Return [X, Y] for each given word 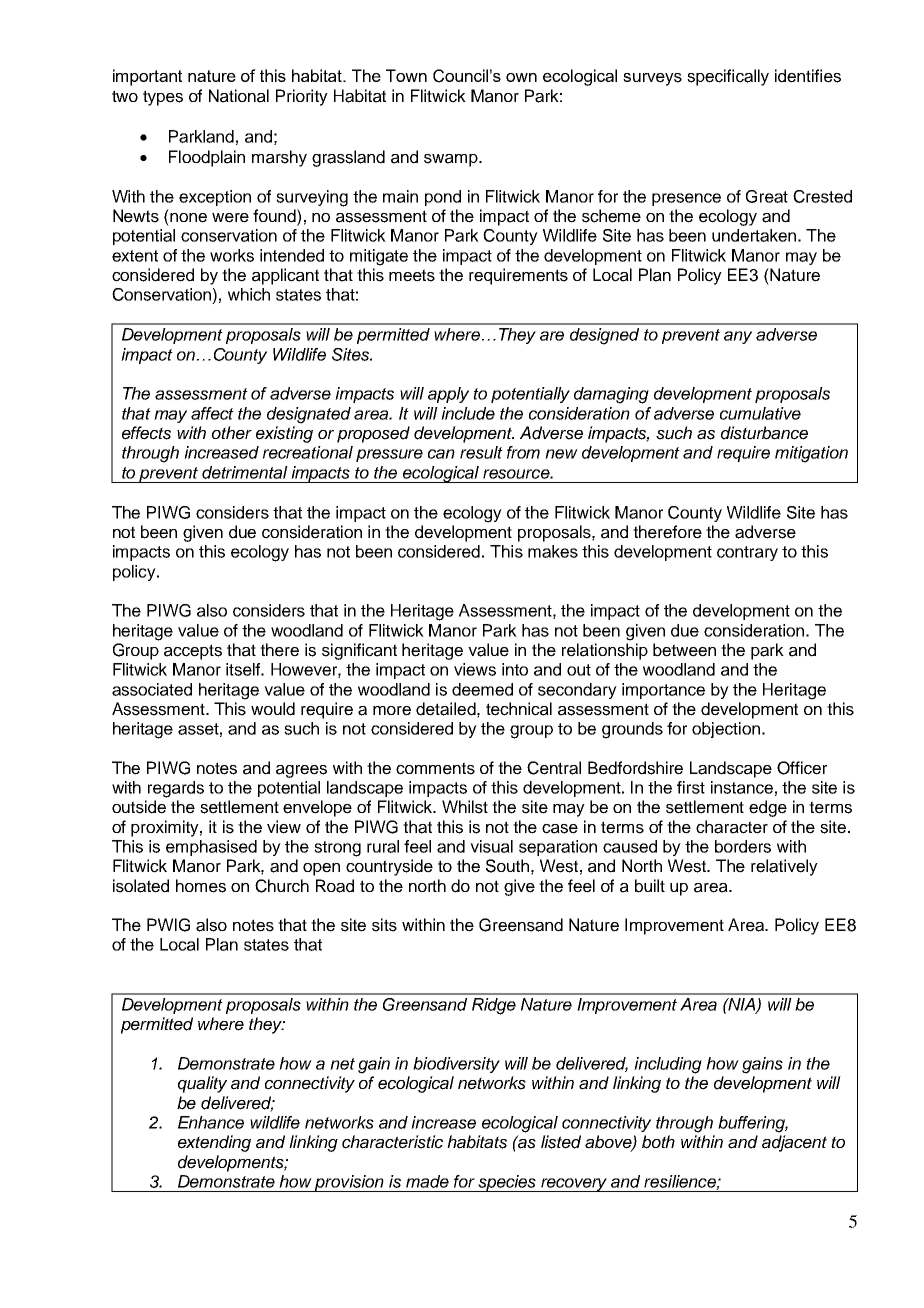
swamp [452, 160]
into [515, 669]
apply [448, 395]
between [684, 650]
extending [214, 1143]
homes [201, 886]
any [738, 337]
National [239, 96]
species [507, 1183]
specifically [728, 77]
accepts [193, 652]
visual [491, 846]
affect [212, 413]
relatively [784, 867]
